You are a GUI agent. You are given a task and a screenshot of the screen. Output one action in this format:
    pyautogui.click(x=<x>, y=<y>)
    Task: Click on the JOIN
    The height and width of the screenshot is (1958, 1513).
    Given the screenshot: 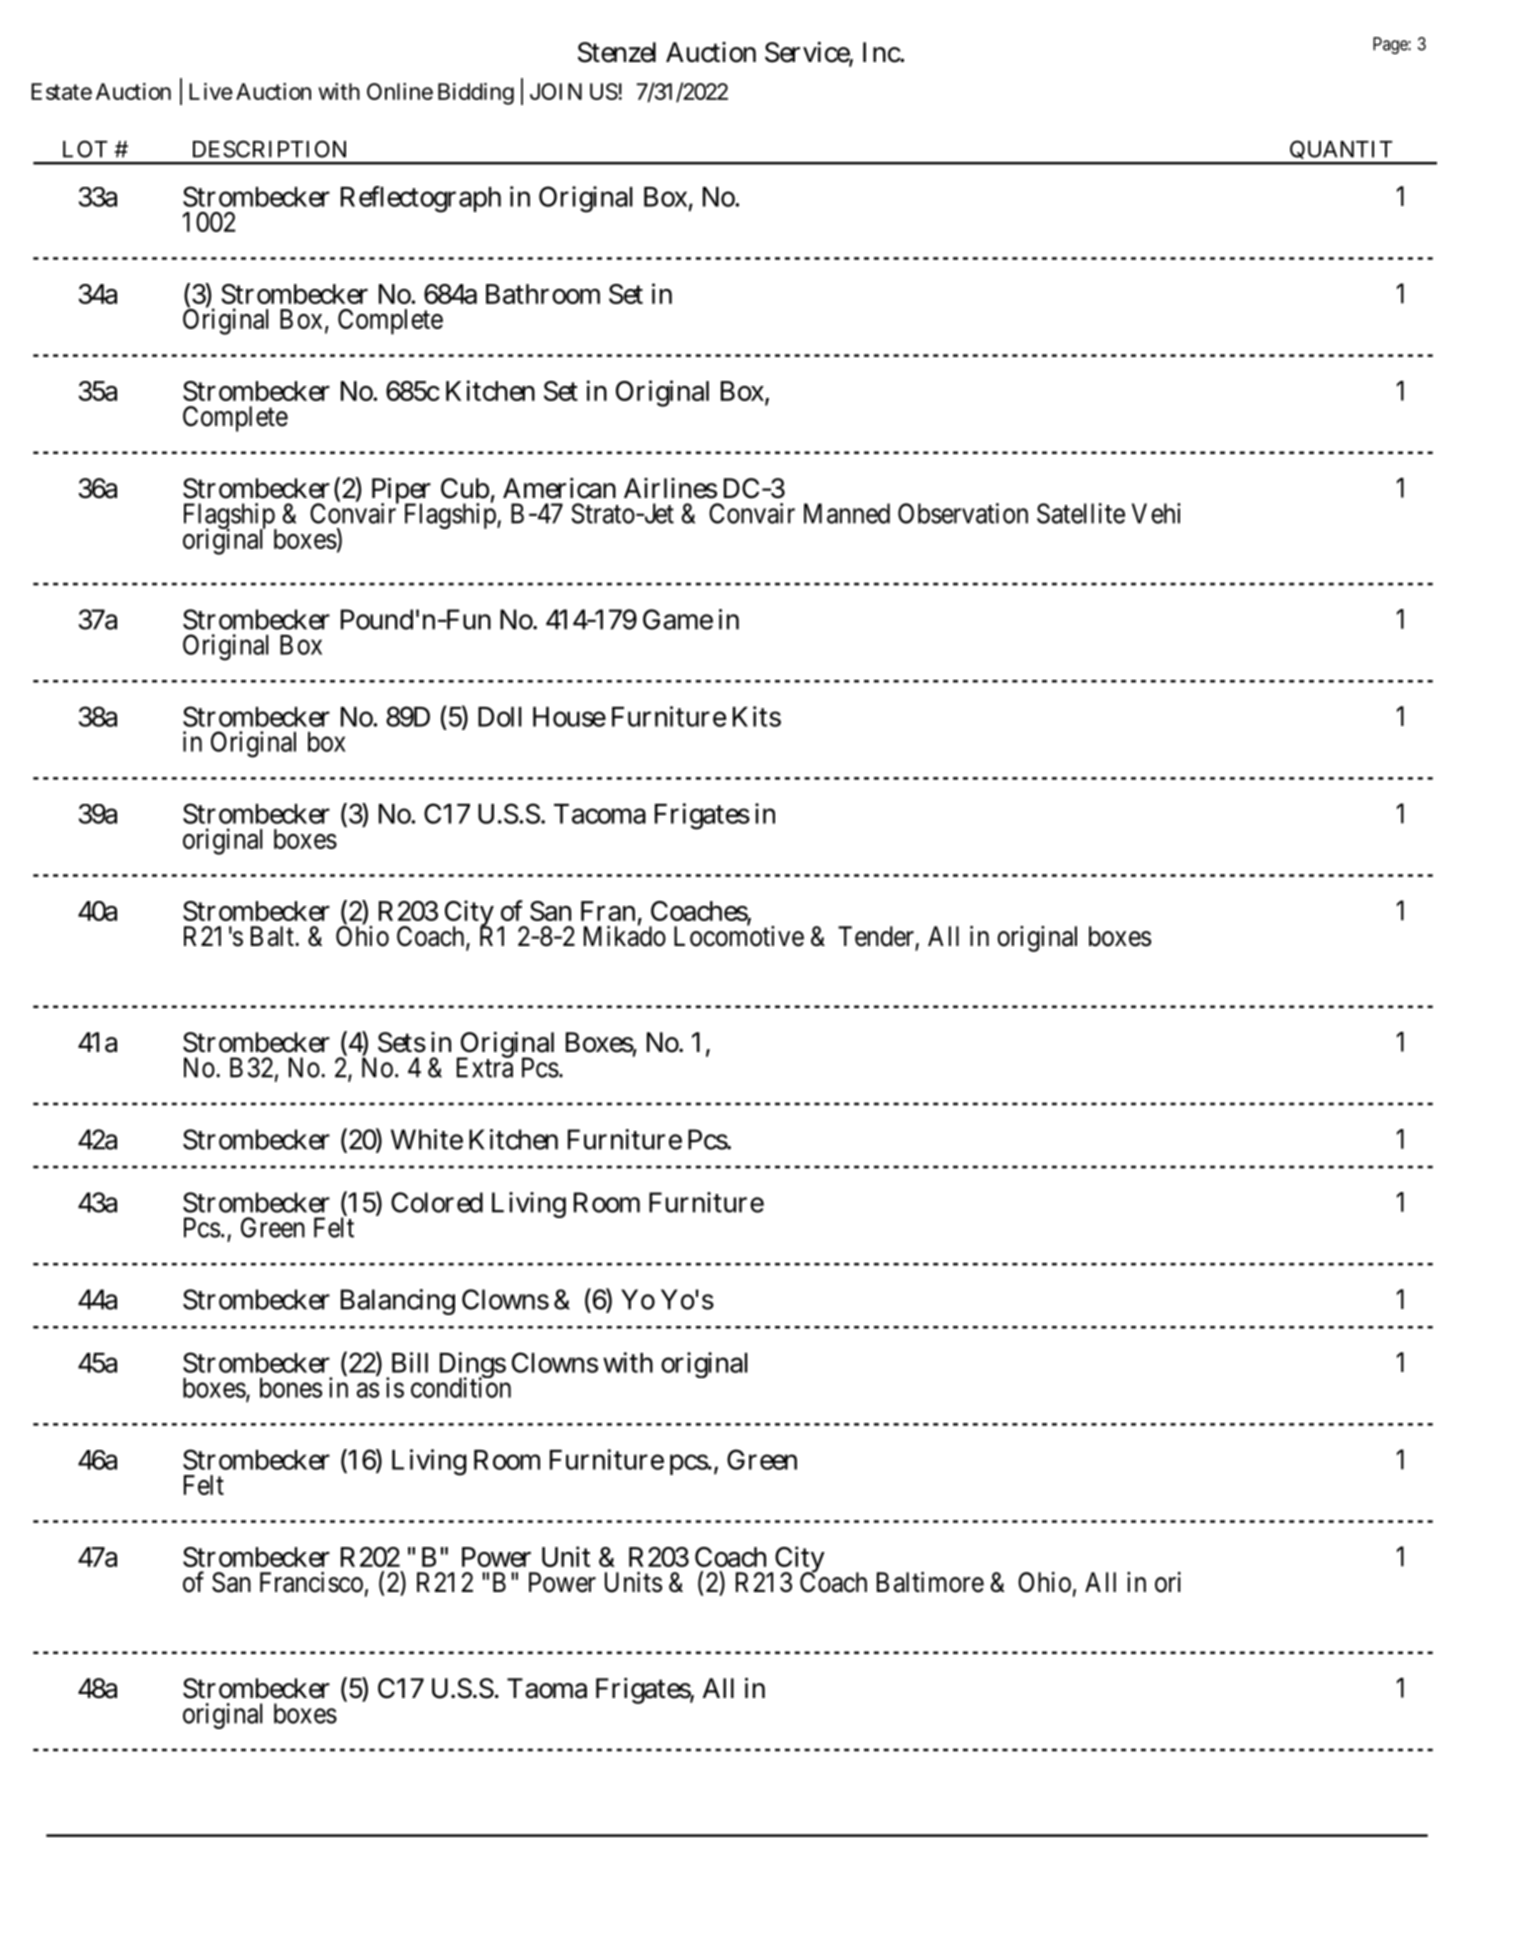 What is the action you would take?
    pyautogui.click(x=556, y=91)
